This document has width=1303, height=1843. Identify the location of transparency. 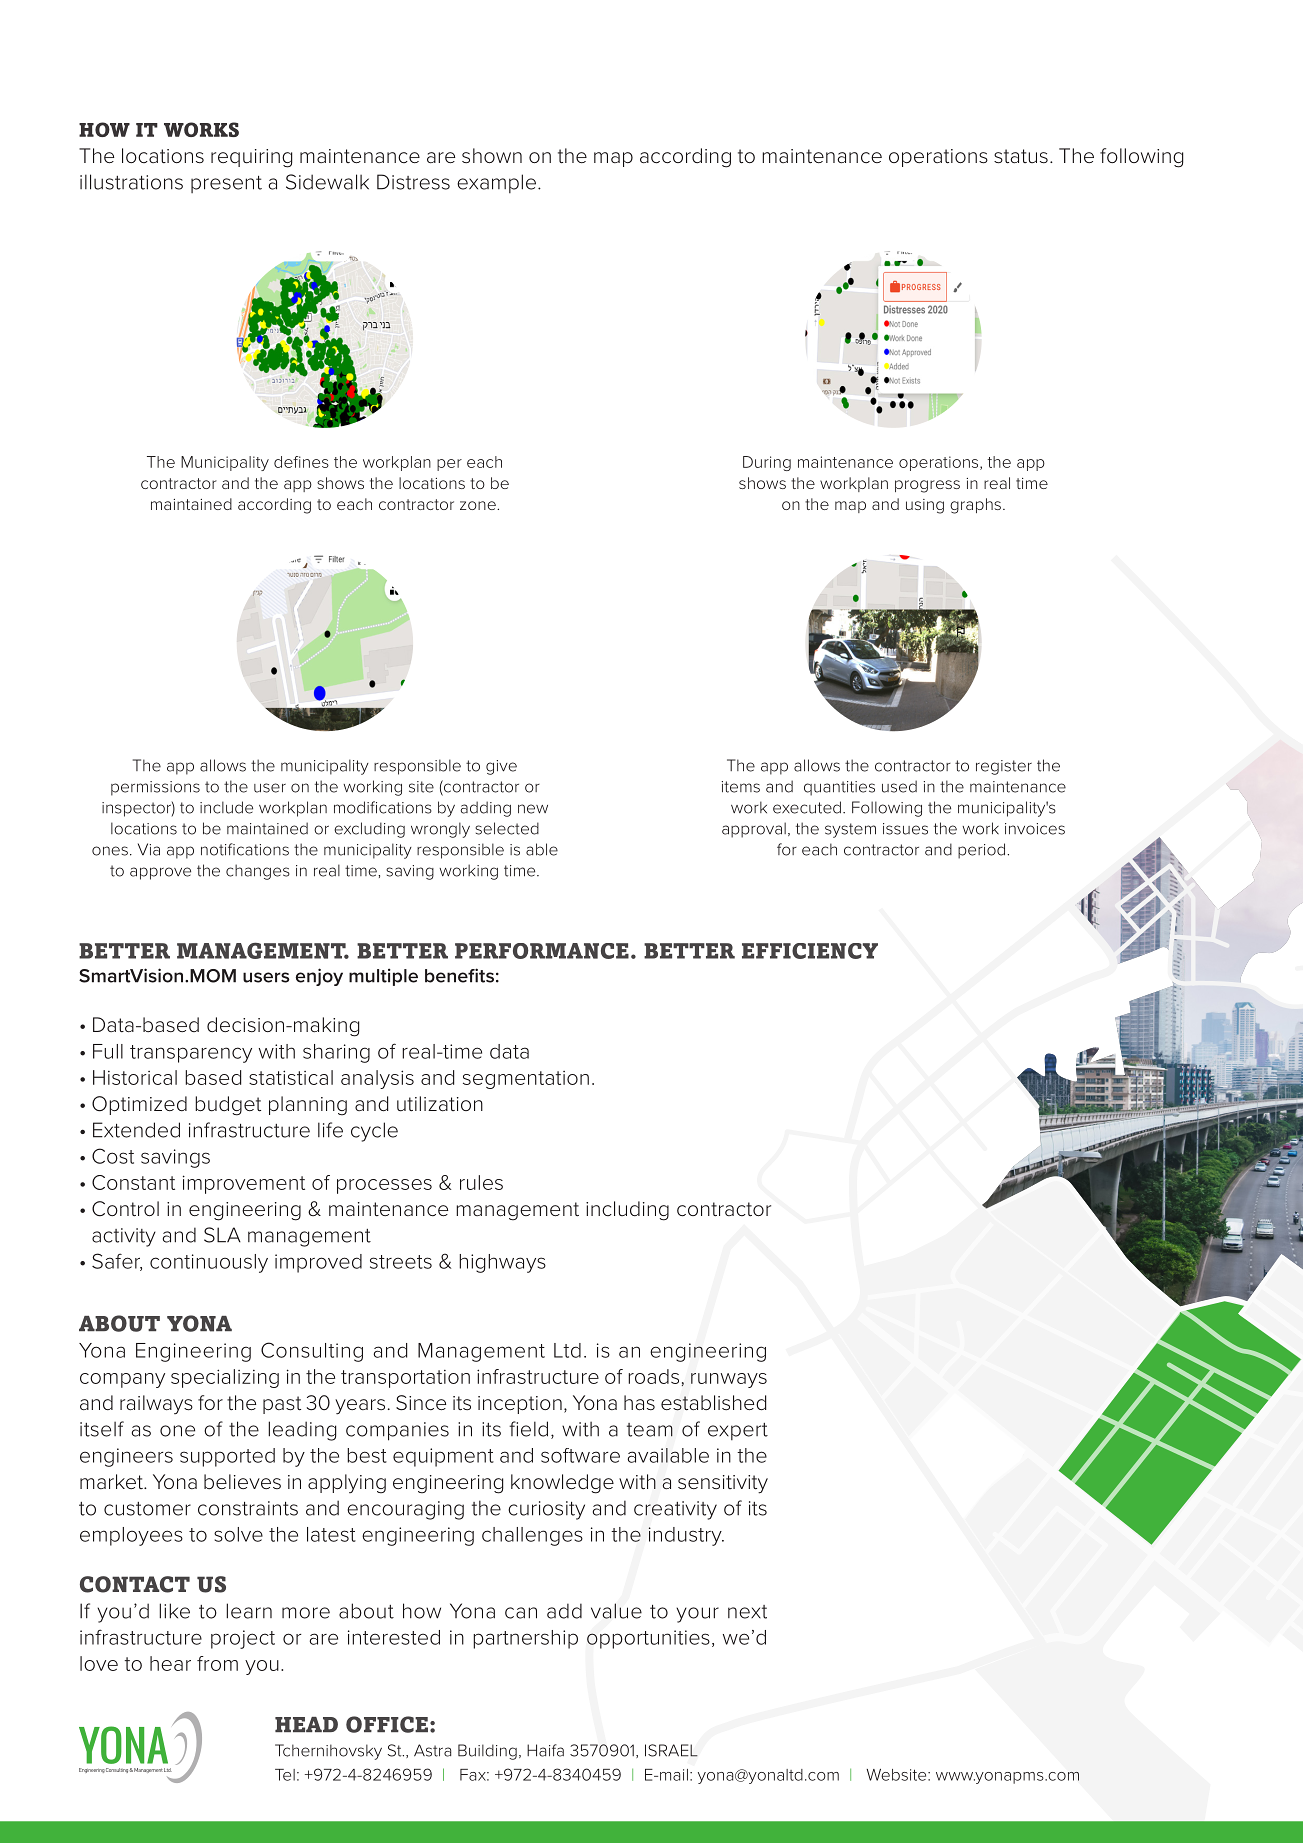
(191, 1054).
